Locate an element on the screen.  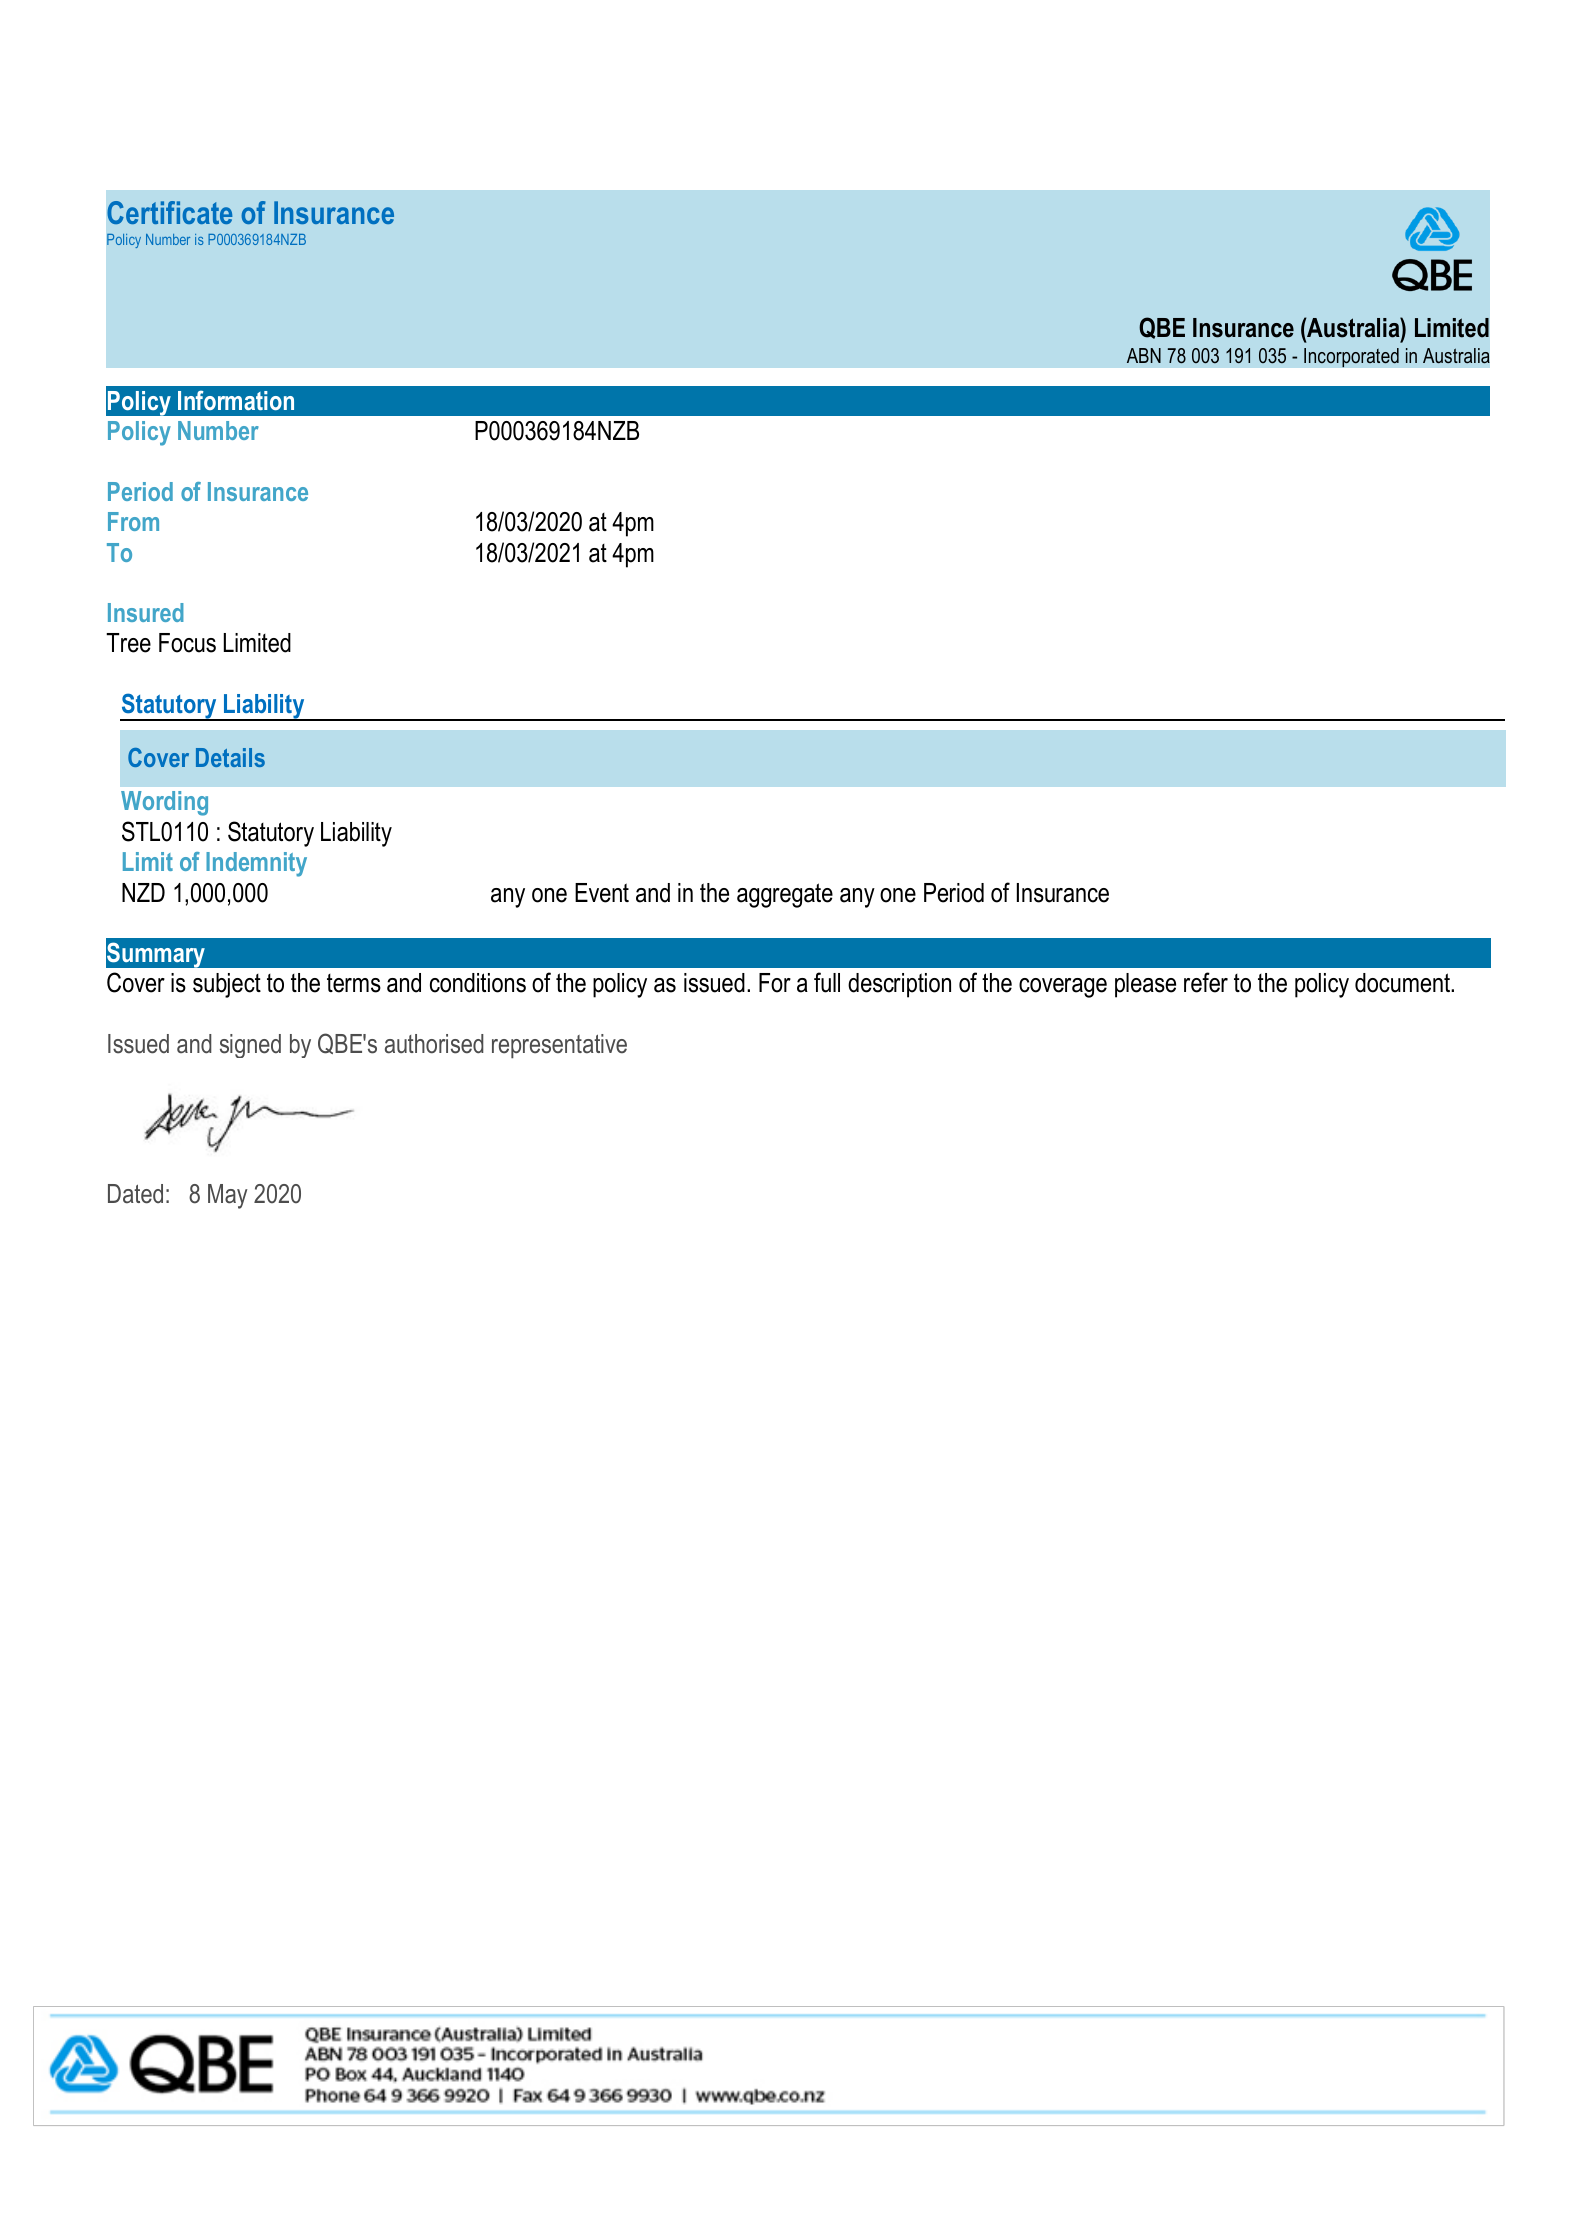
refer is located at coordinates (1206, 982).
